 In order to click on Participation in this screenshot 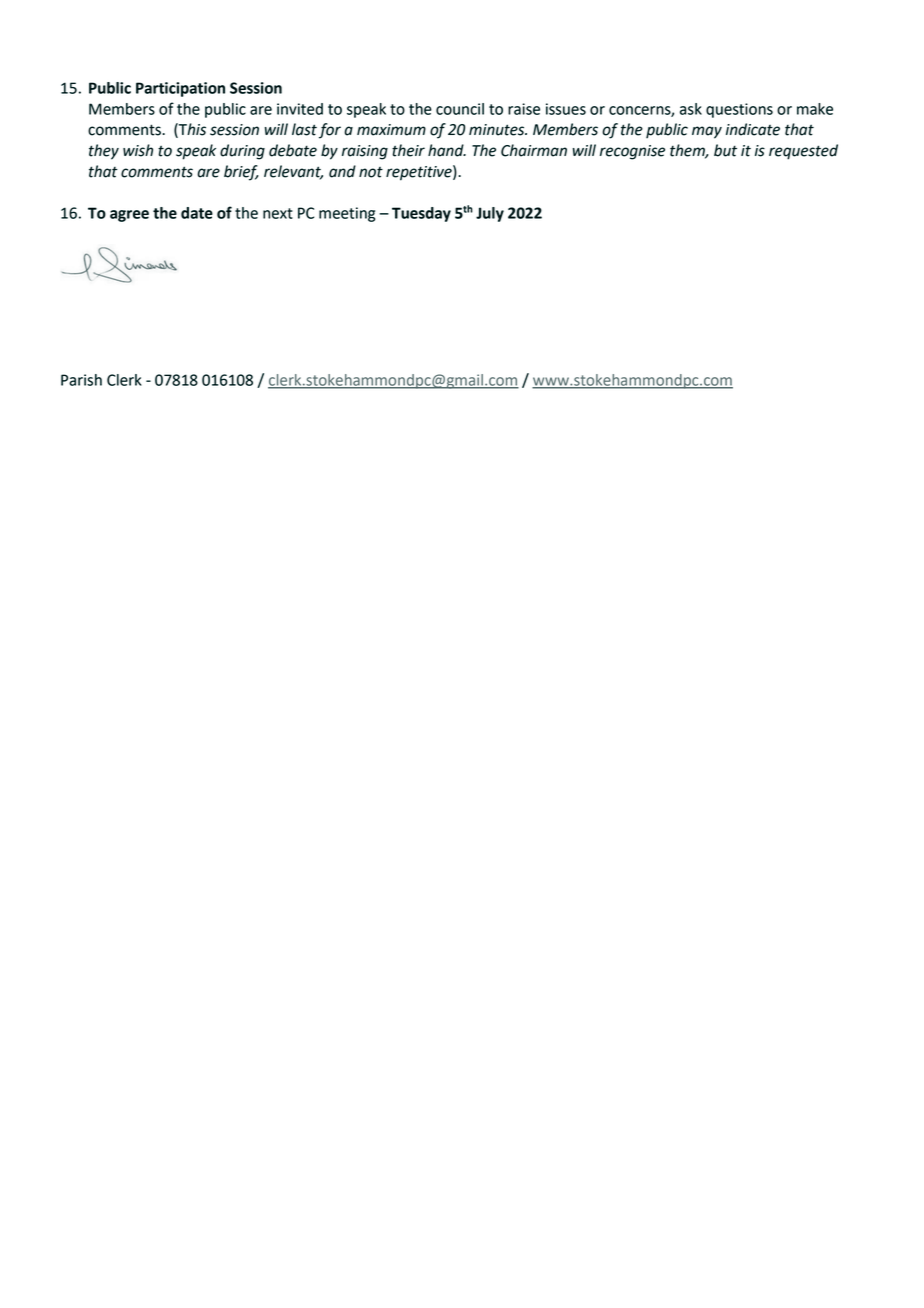, I will do `click(180, 89)`.
